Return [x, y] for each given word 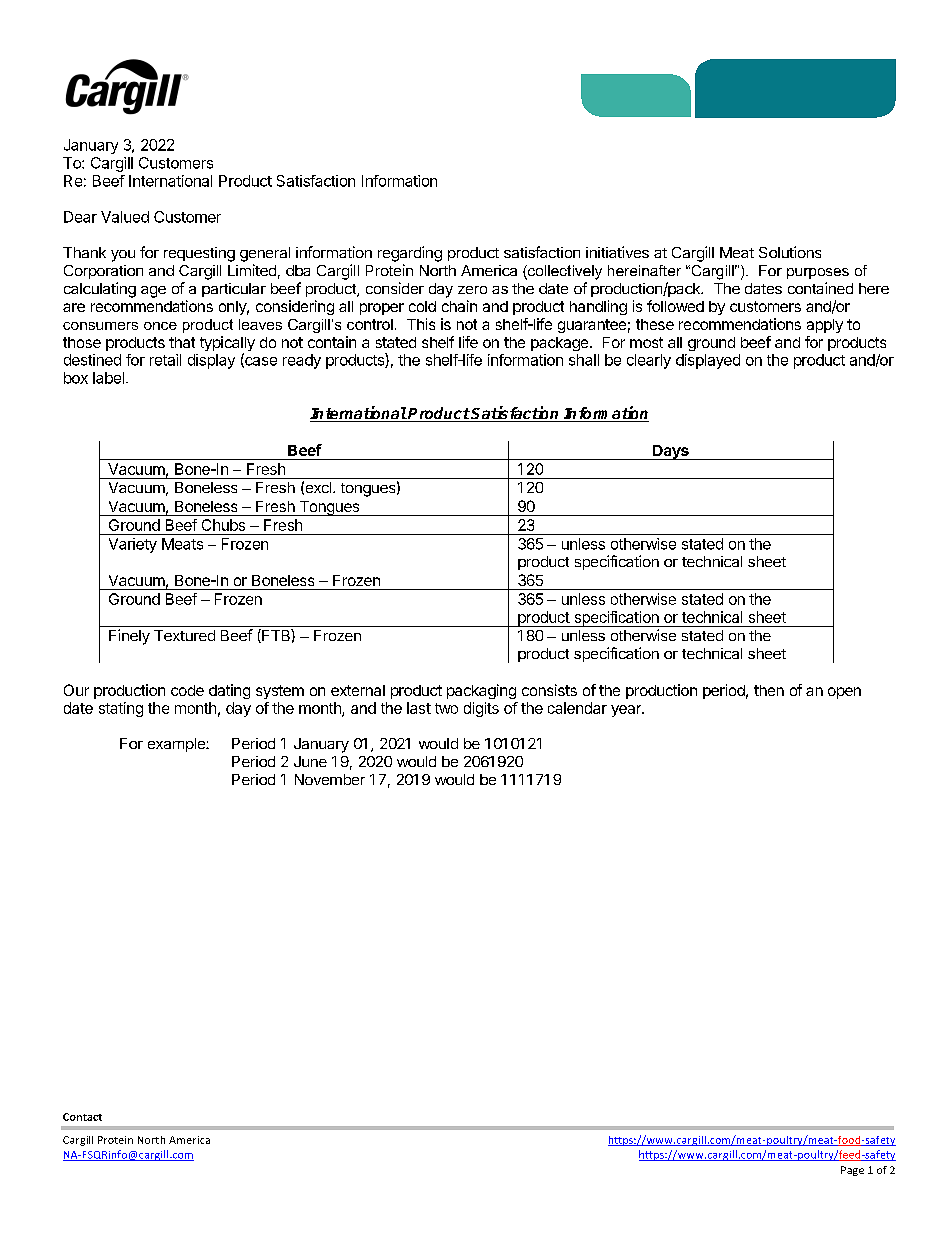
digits [481, 709]
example [177, 745]
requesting [199, 254]
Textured [184, 635]
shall [584, 360]
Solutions [790, 252]
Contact [82, 1117]
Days [671, 452]
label [108, 378]
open [844, 693]
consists [549, 690]
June [310, 761]
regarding [410, 254]
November [330, 779]
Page [852, 1171]
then [769, 690]
